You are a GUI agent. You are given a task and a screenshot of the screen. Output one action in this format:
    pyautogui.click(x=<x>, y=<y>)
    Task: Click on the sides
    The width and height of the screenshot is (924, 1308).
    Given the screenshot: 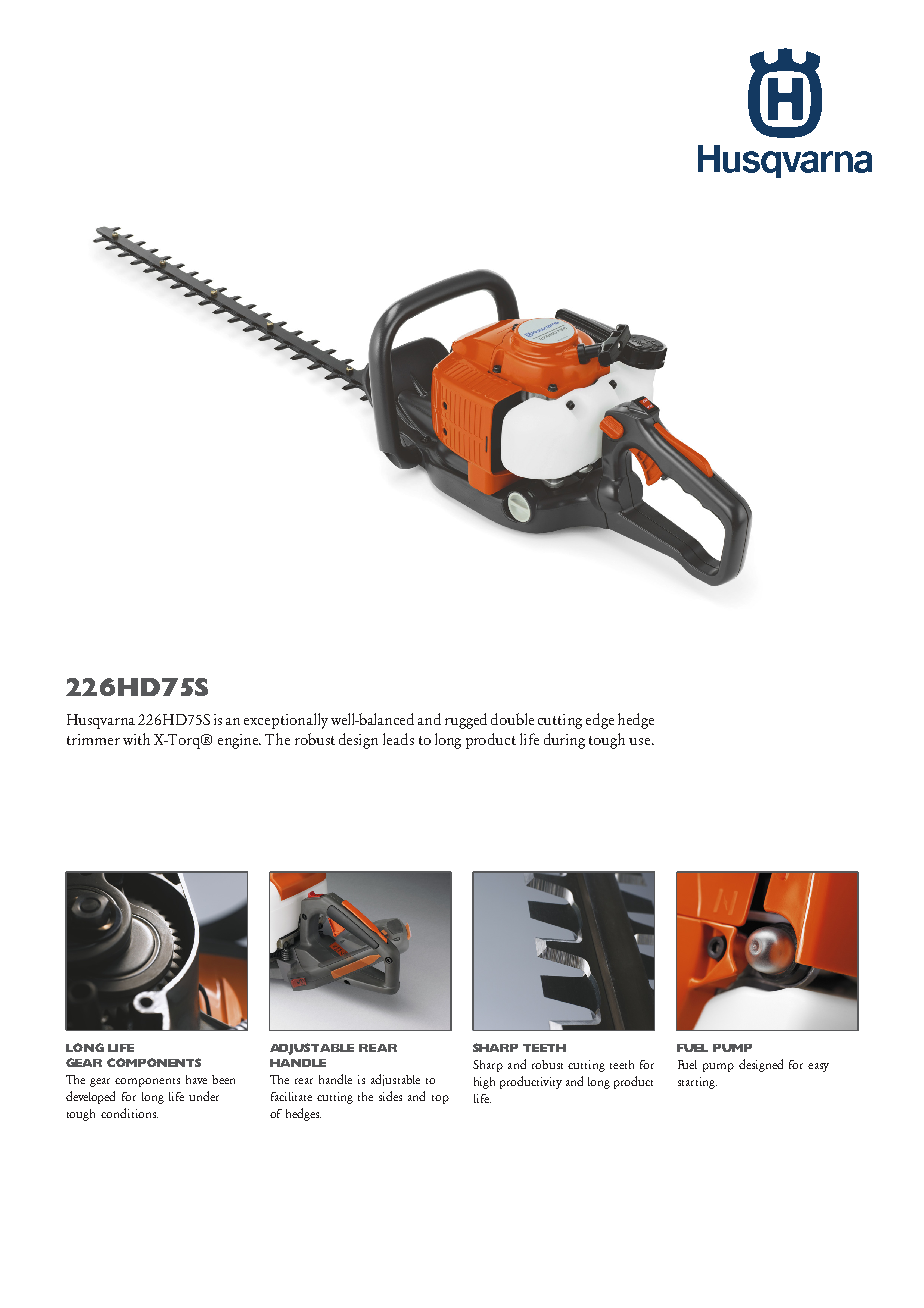 What is the action you would take?
    pyautogui.click(x=390, y=1096)
